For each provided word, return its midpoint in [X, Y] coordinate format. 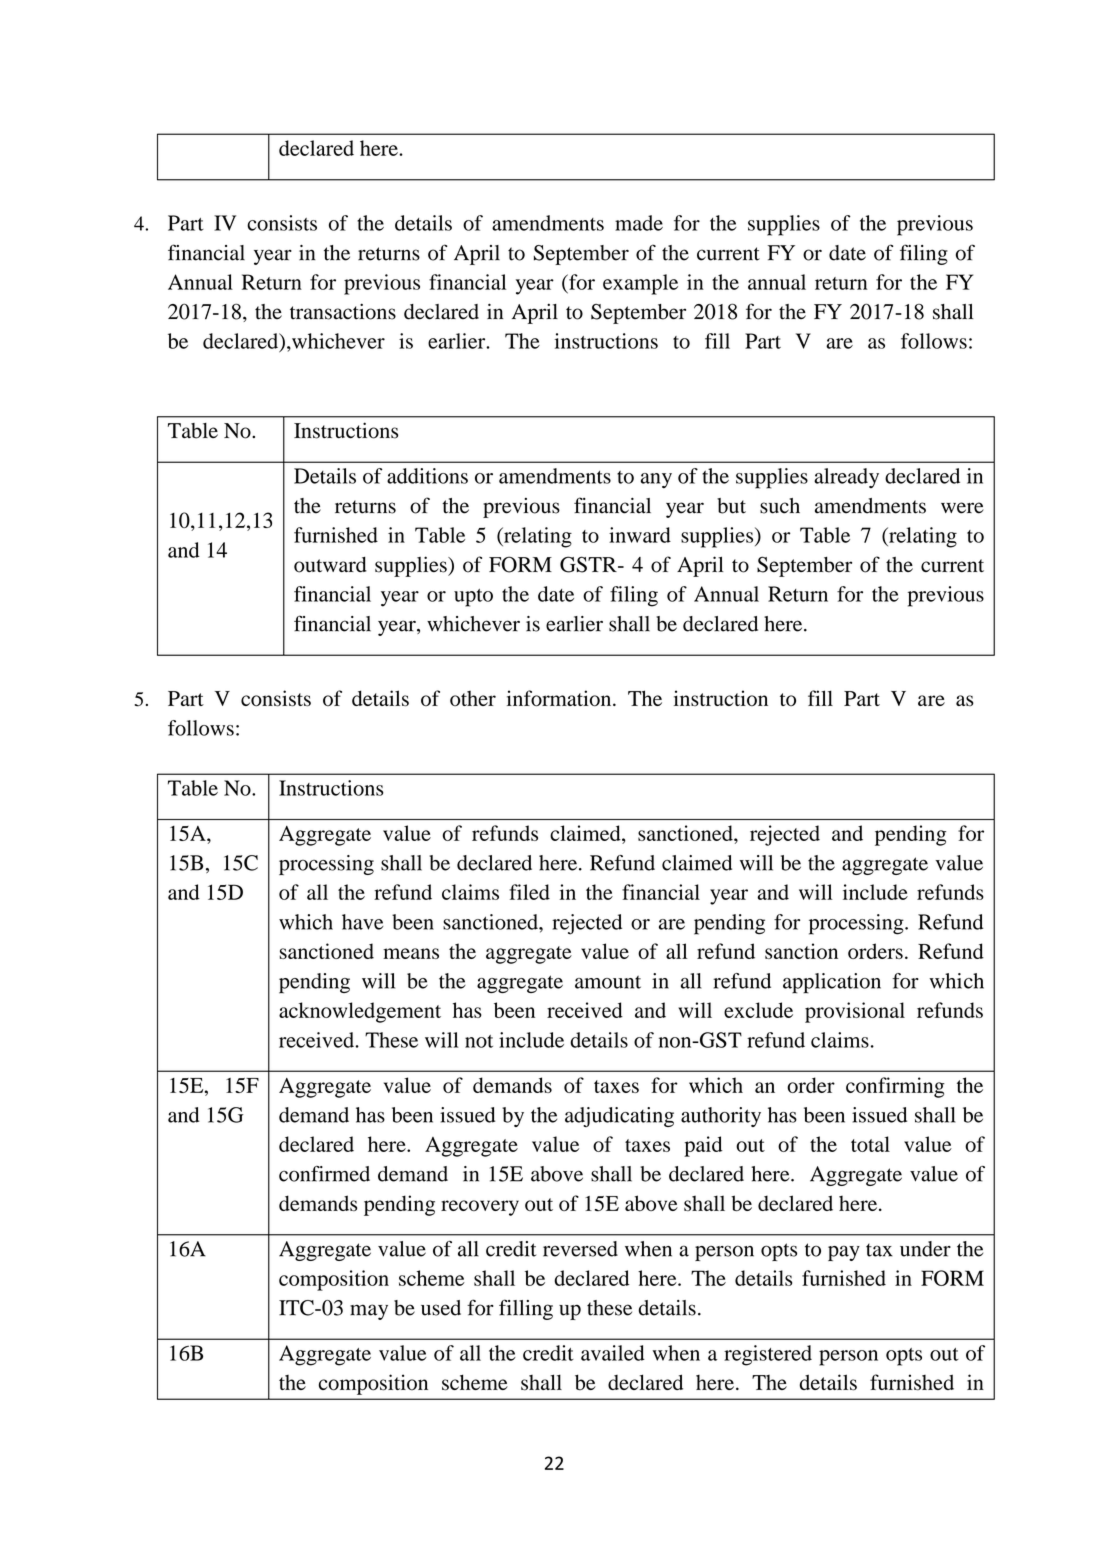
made [639, 223]
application [832, 983]
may [369, 1312]
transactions [343, 311]
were [962, 508]
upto [473, 598]
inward [640, 535]
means [411, 953]
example [640, 284]
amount [608, 982]
